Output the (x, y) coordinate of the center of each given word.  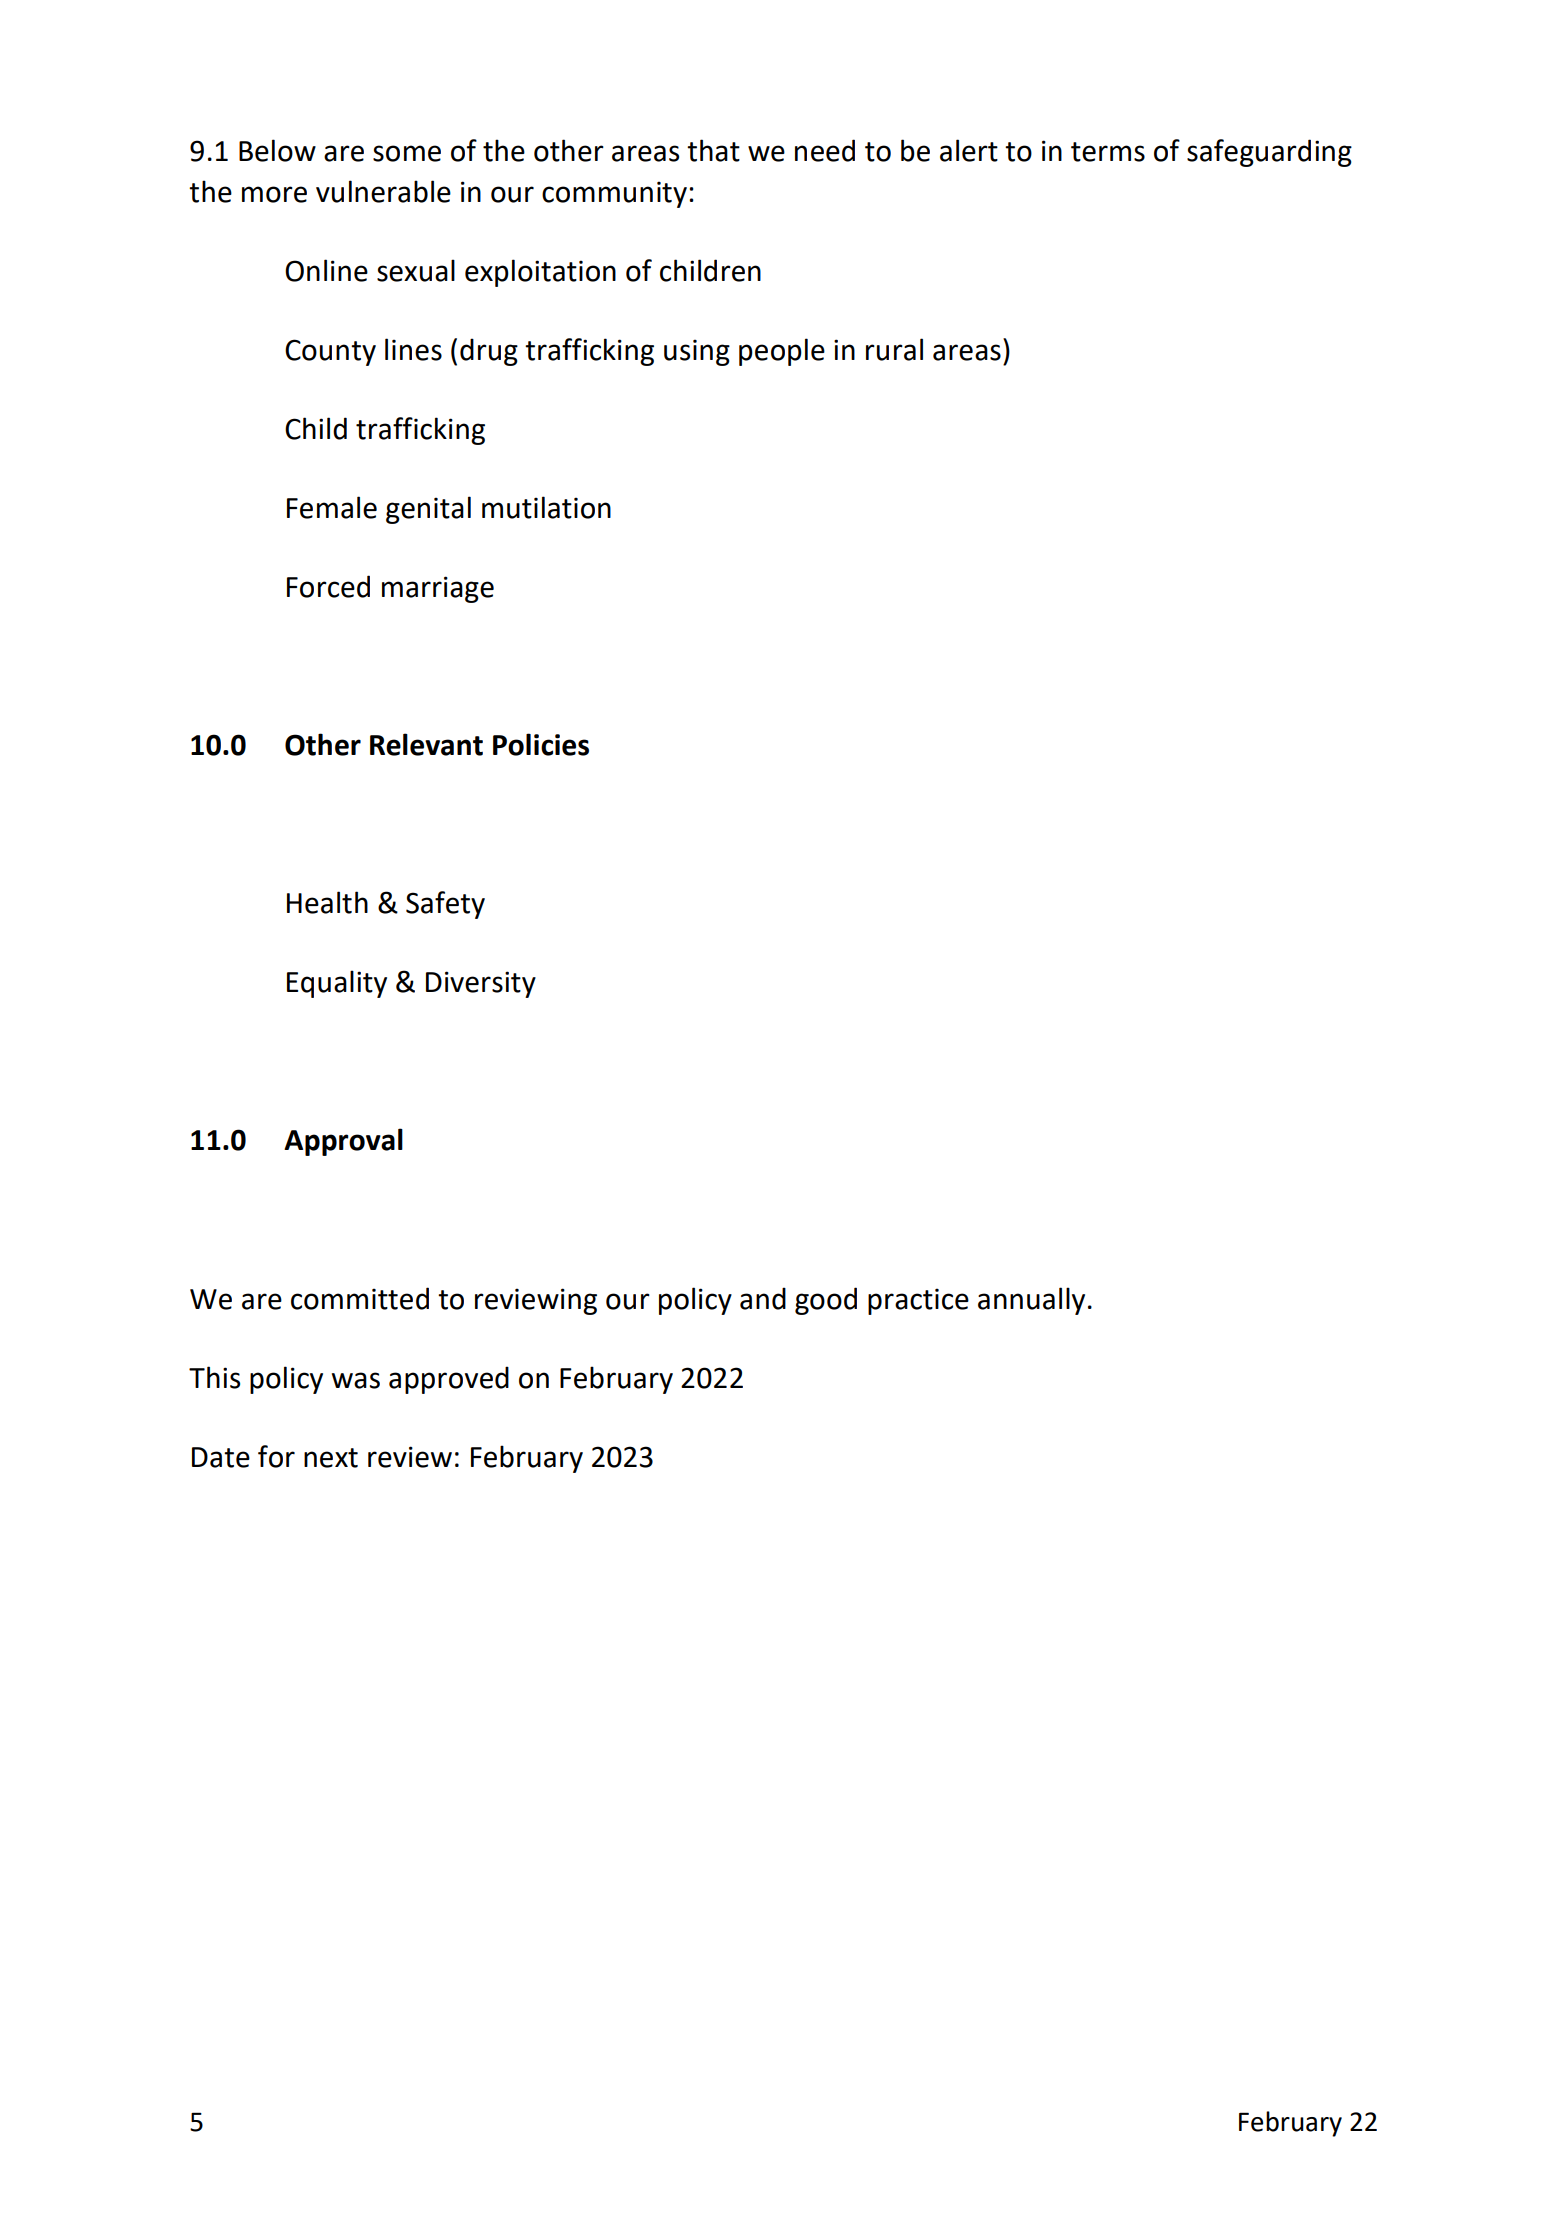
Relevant (426, 744)
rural (894, 349)
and (763, 1298)
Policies (541, 744)
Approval (343, 1142)
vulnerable (383, 191)
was (356, 1380)
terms (1108, 152)
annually (1031, 1301)
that (713, 150)
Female (332, 507)
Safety (445, 905)
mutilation (546, 507)
